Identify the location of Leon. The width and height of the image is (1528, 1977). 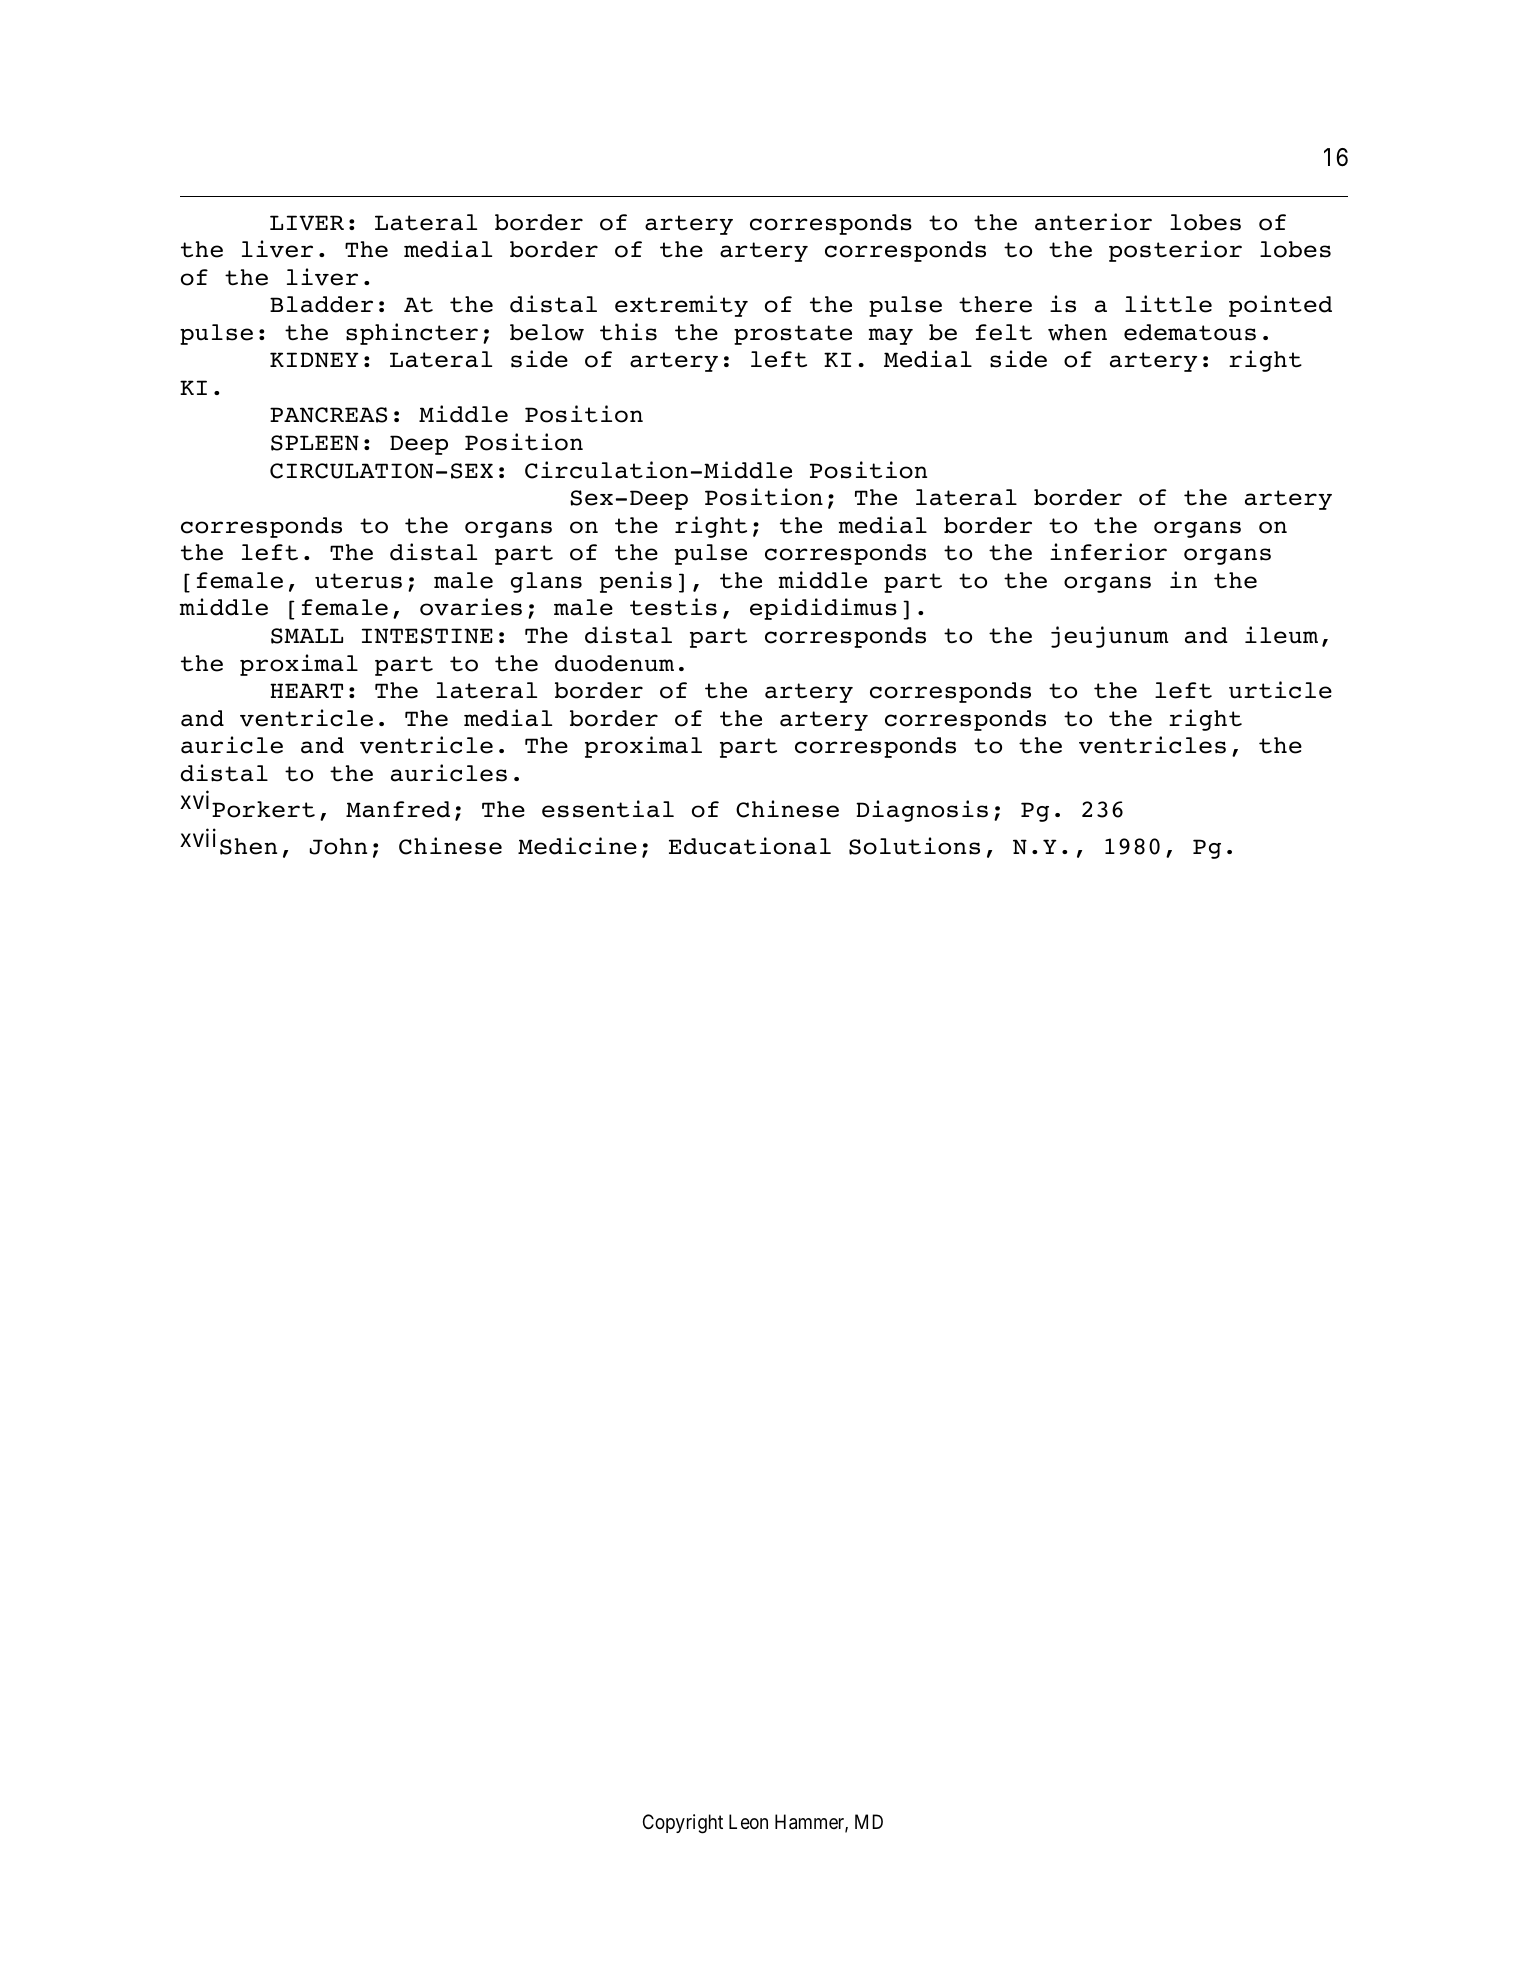
(748, 1822).
